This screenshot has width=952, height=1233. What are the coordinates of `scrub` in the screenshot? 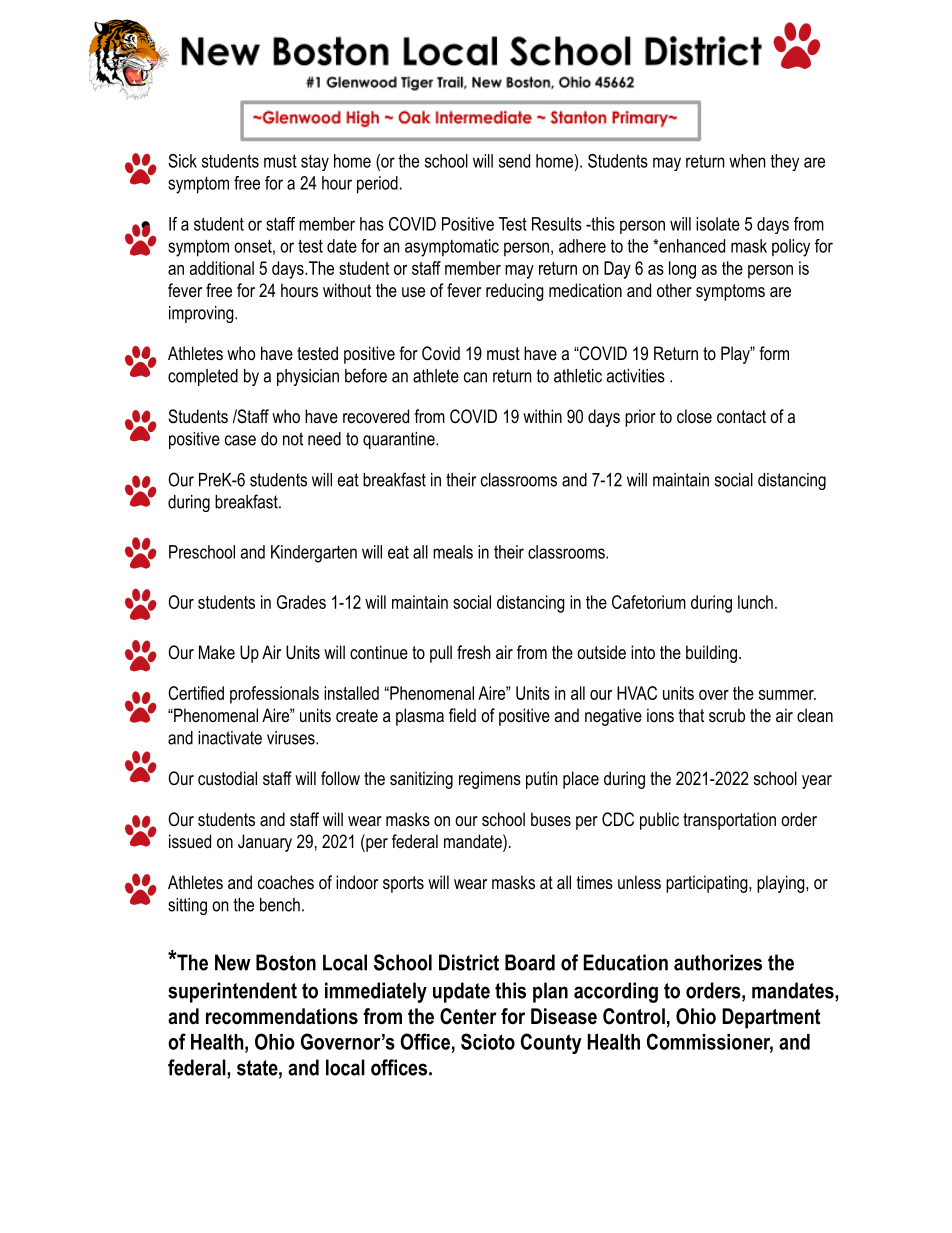 It's located at (727, 715).
